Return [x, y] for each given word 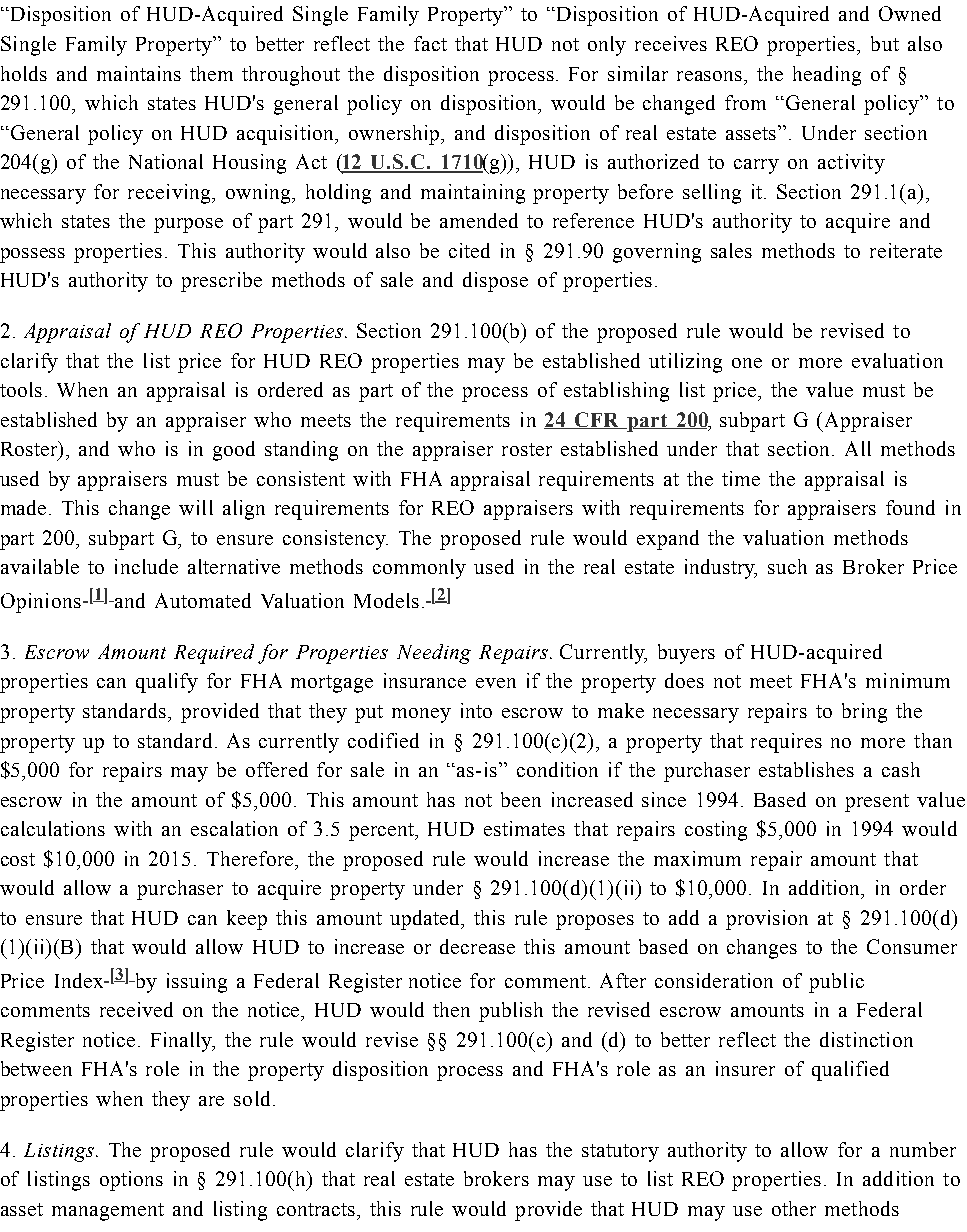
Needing [434, 654]
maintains [139, 73]
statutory [620, 1153]
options [131, 1181]
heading [827, 76]
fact [430, 43]
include [146, 566]
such [787, 566]
